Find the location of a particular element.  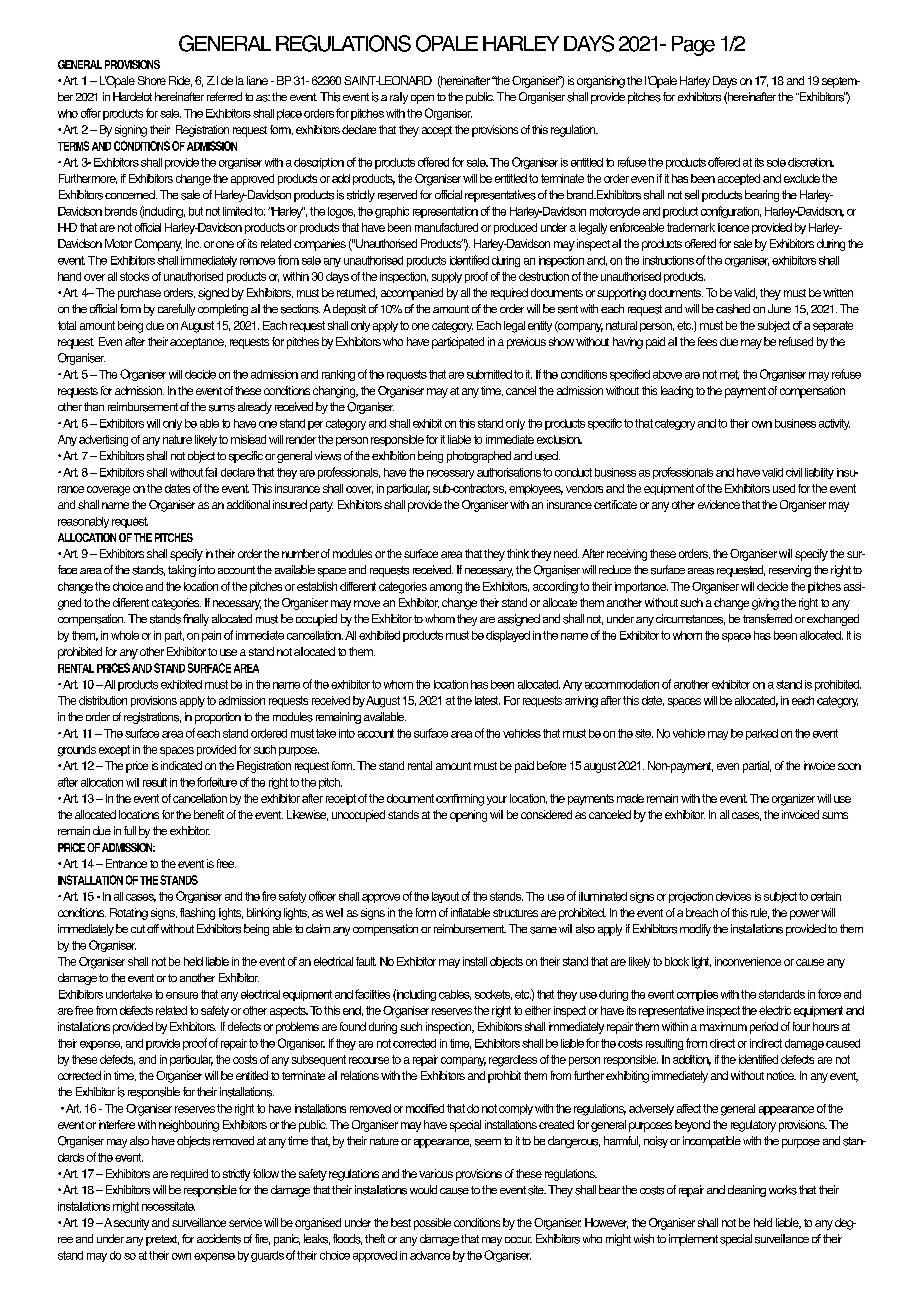

sole is located at coordinates (776, 162).
